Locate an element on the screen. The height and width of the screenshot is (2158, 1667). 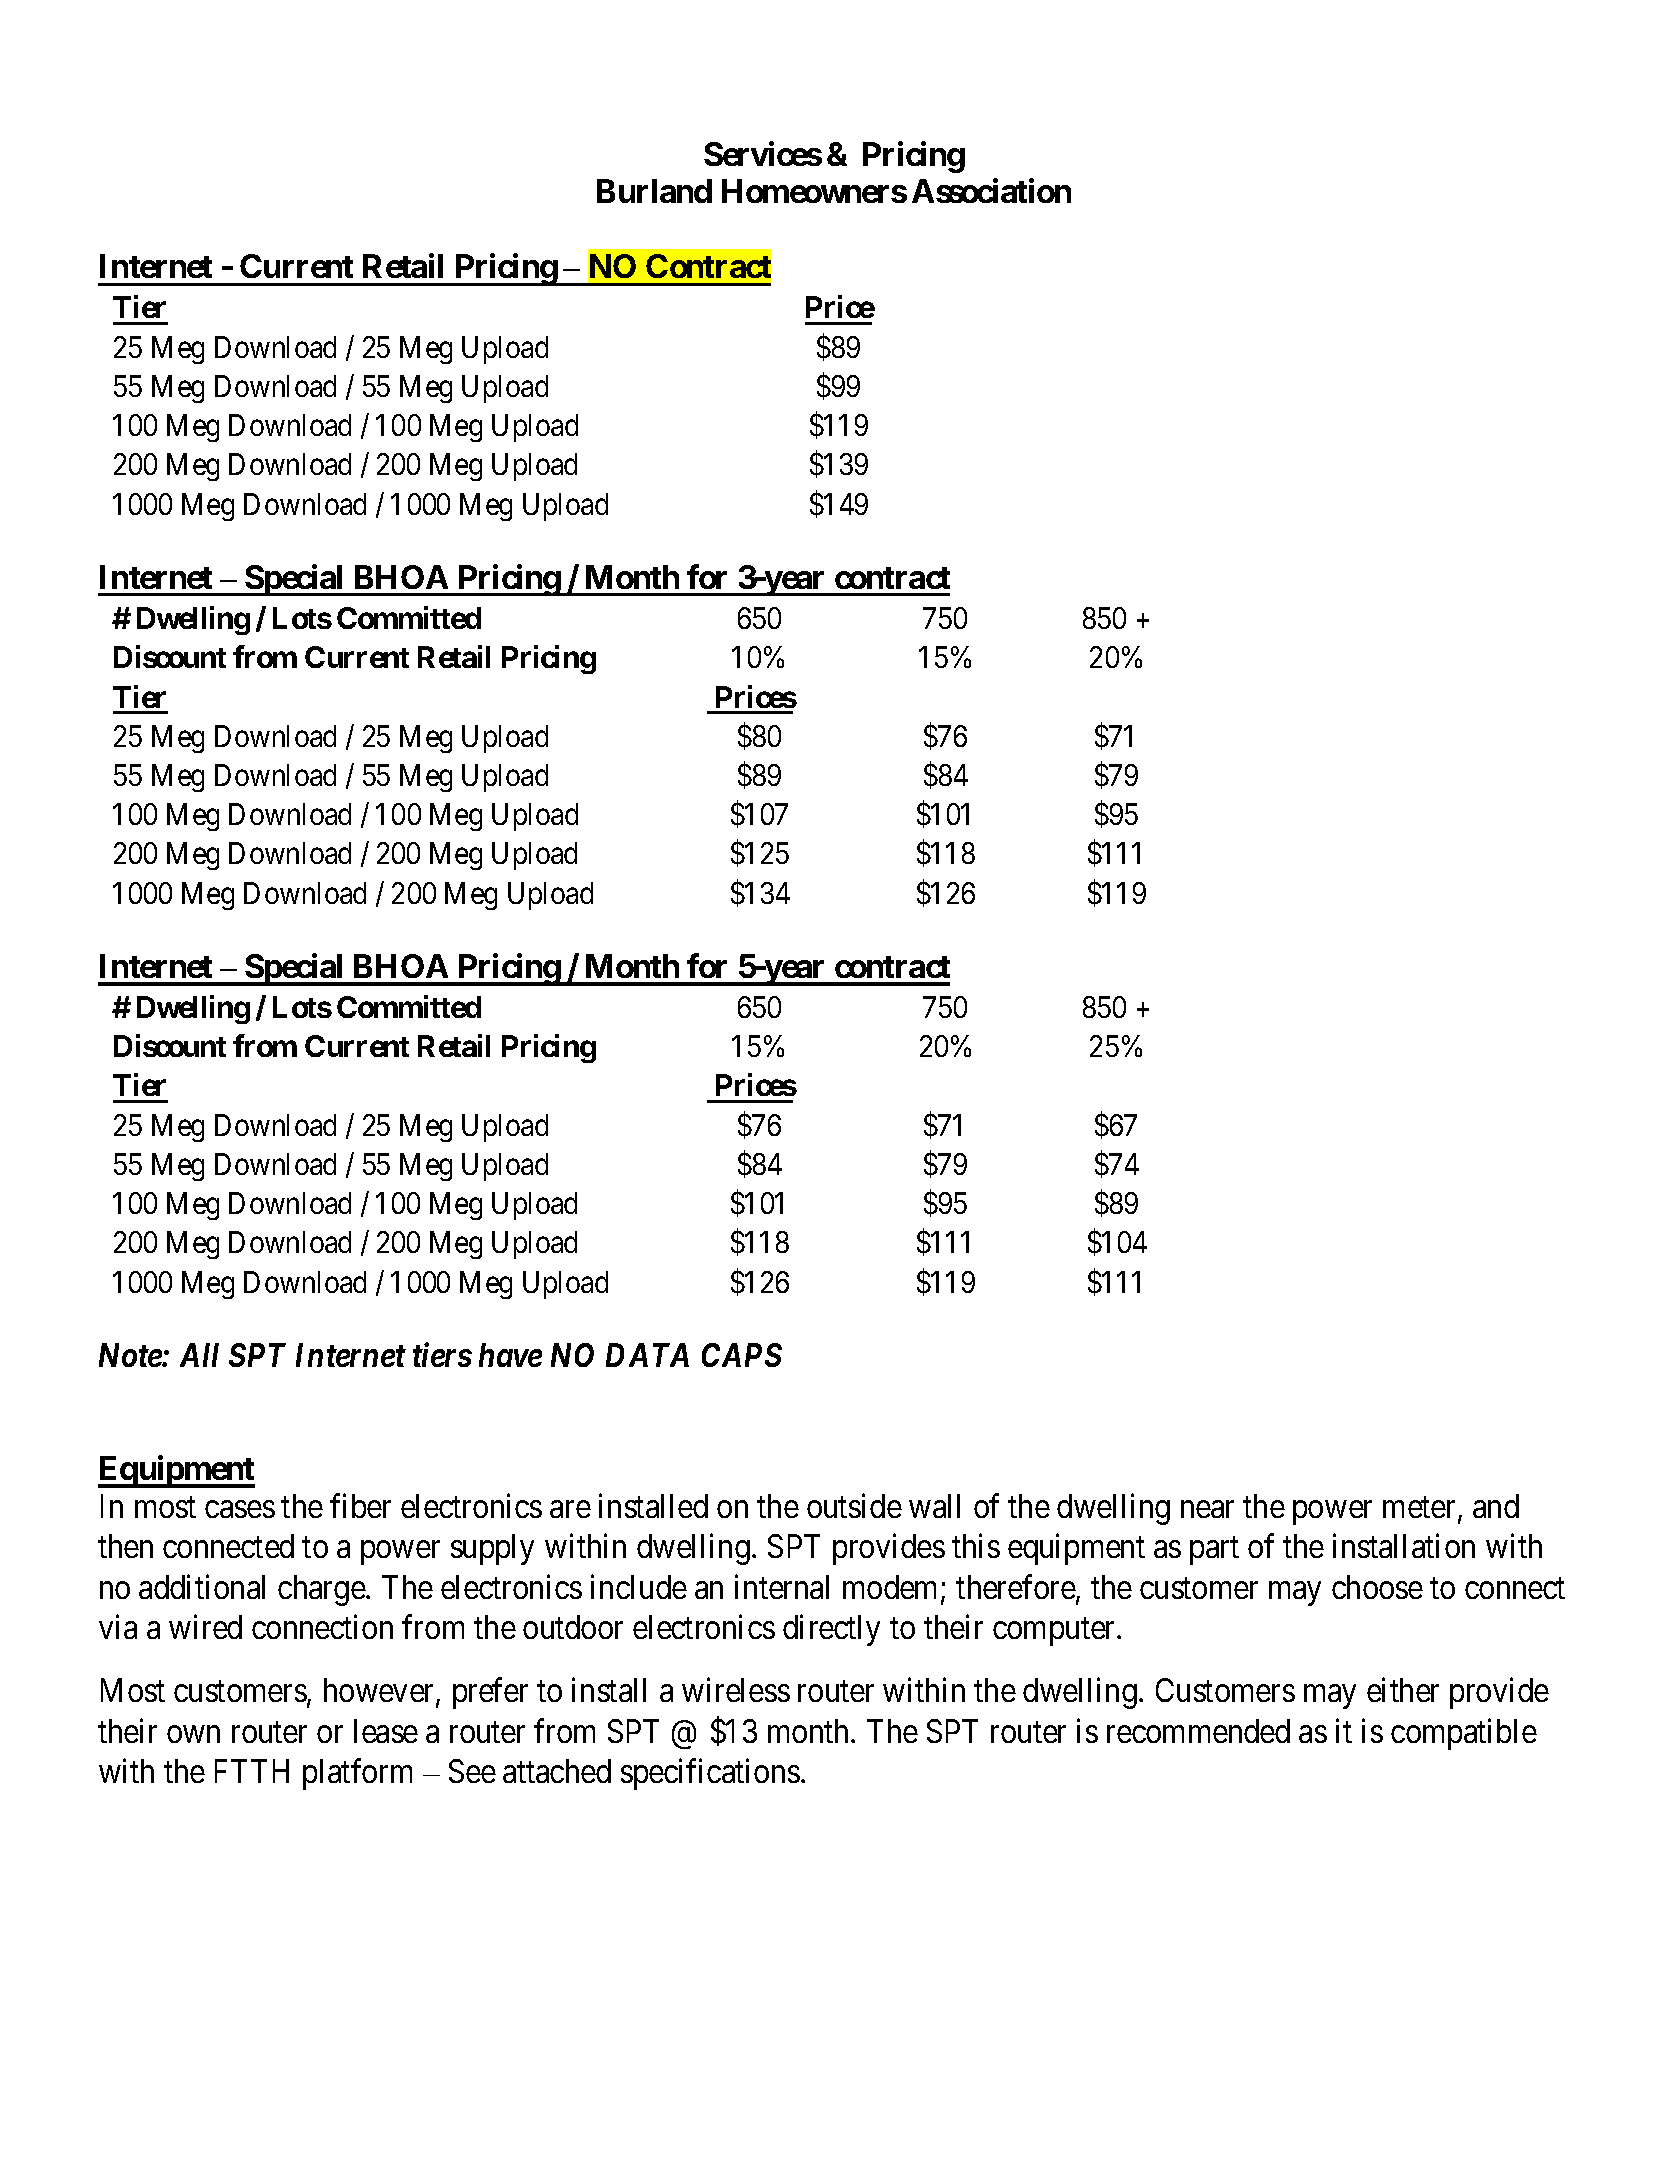
wall is located at coordinates (934, 1506).
